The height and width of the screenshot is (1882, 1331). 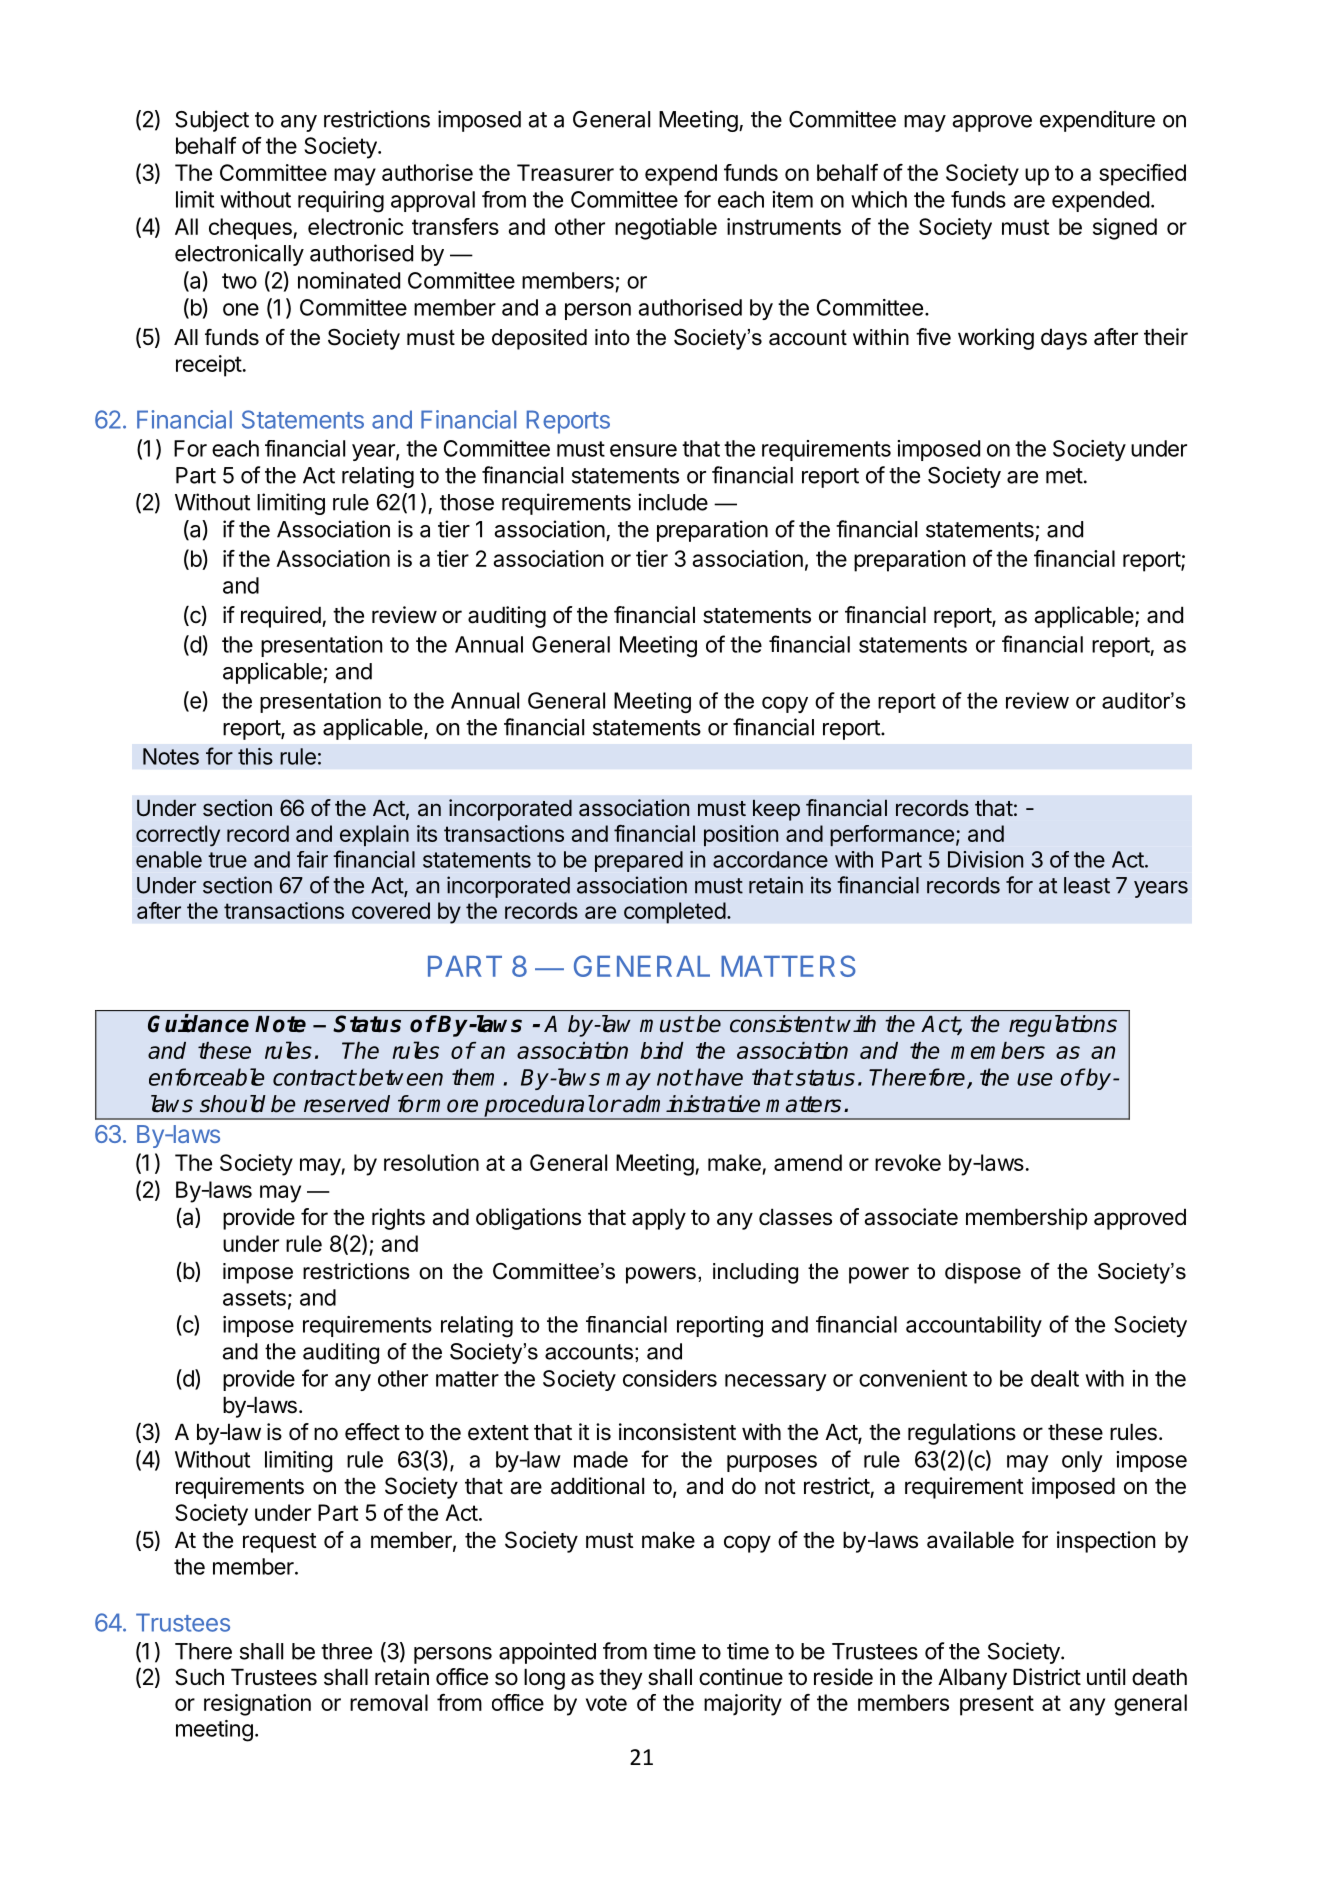 I want to click on apply, so click(x=659, y=1219).
